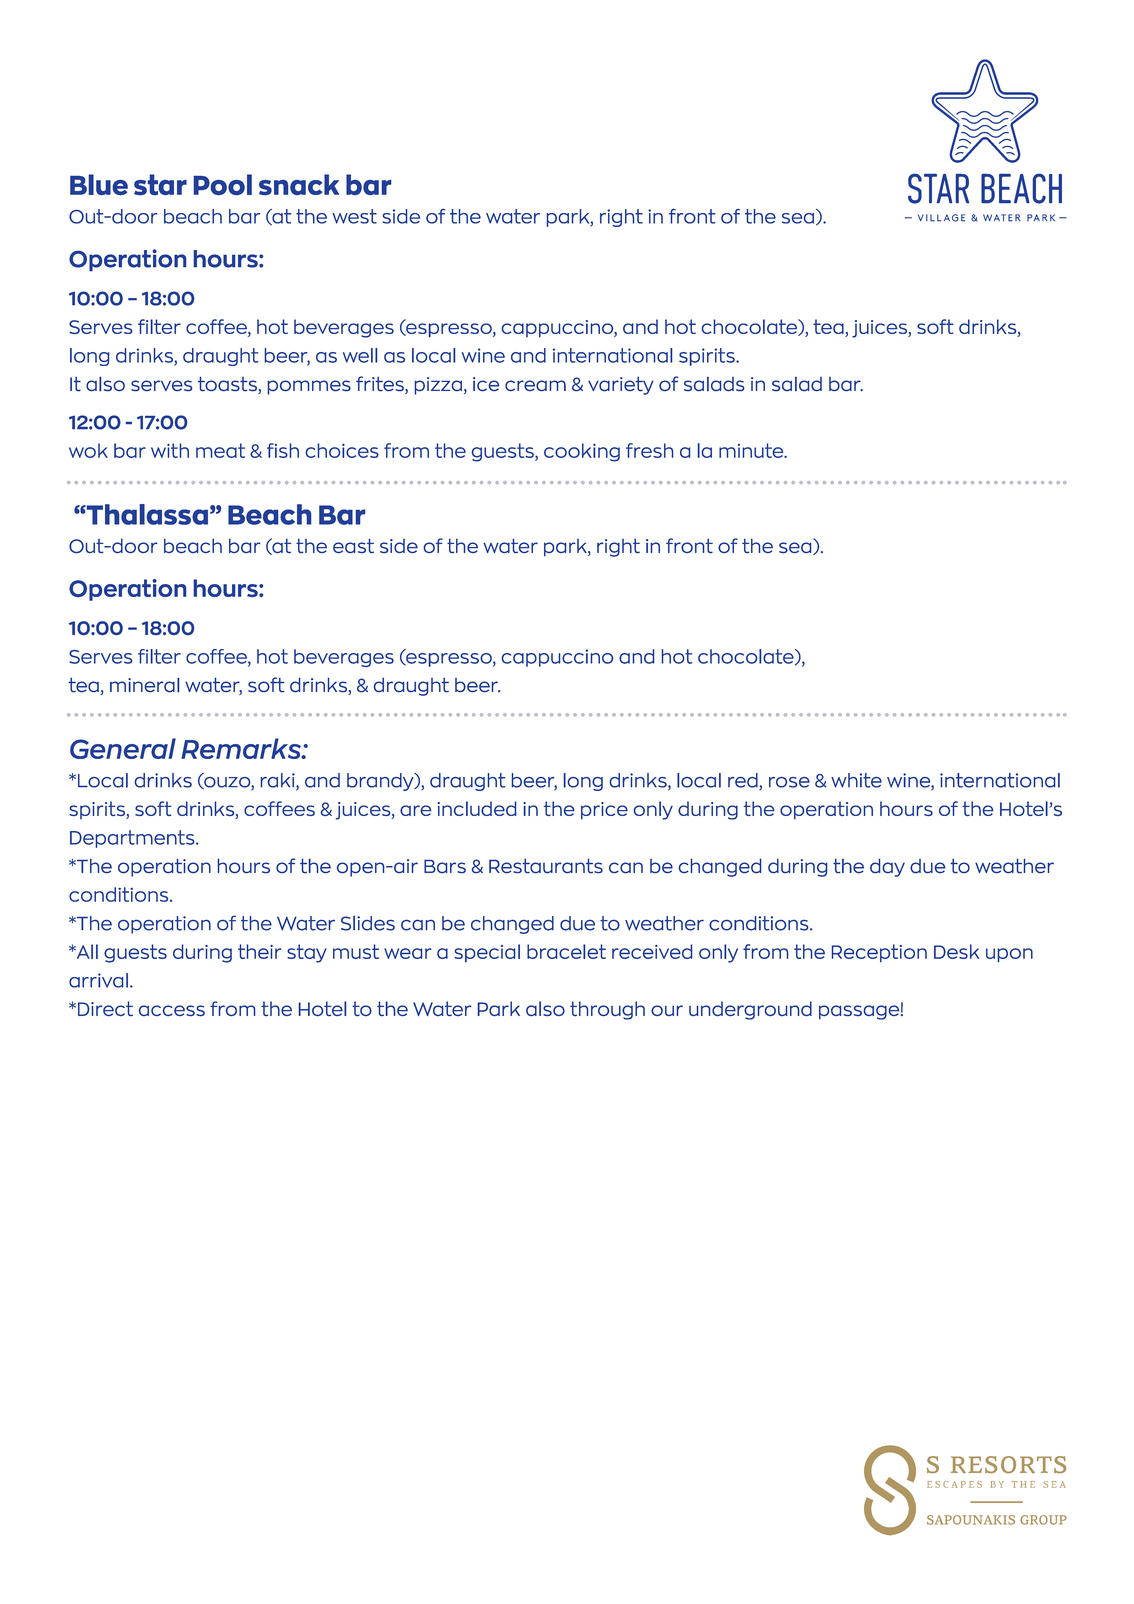 Image resolution: width=1134 pixels, height=1604 pixels. I want to click on Pool, so click(223, 185).
